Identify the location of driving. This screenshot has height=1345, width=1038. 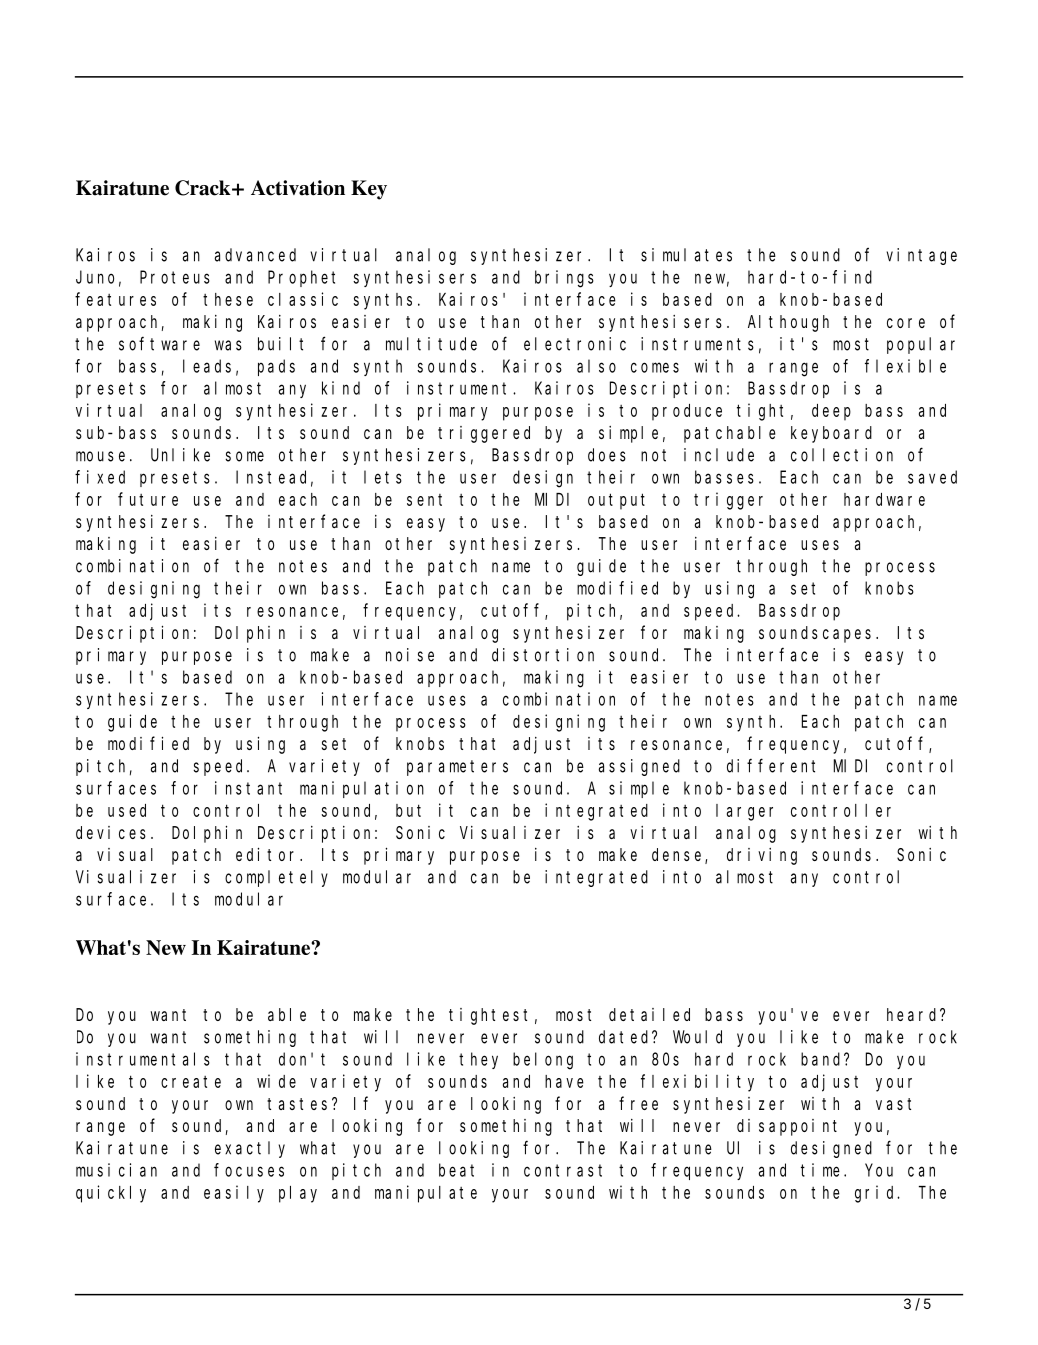
(762, 856).
